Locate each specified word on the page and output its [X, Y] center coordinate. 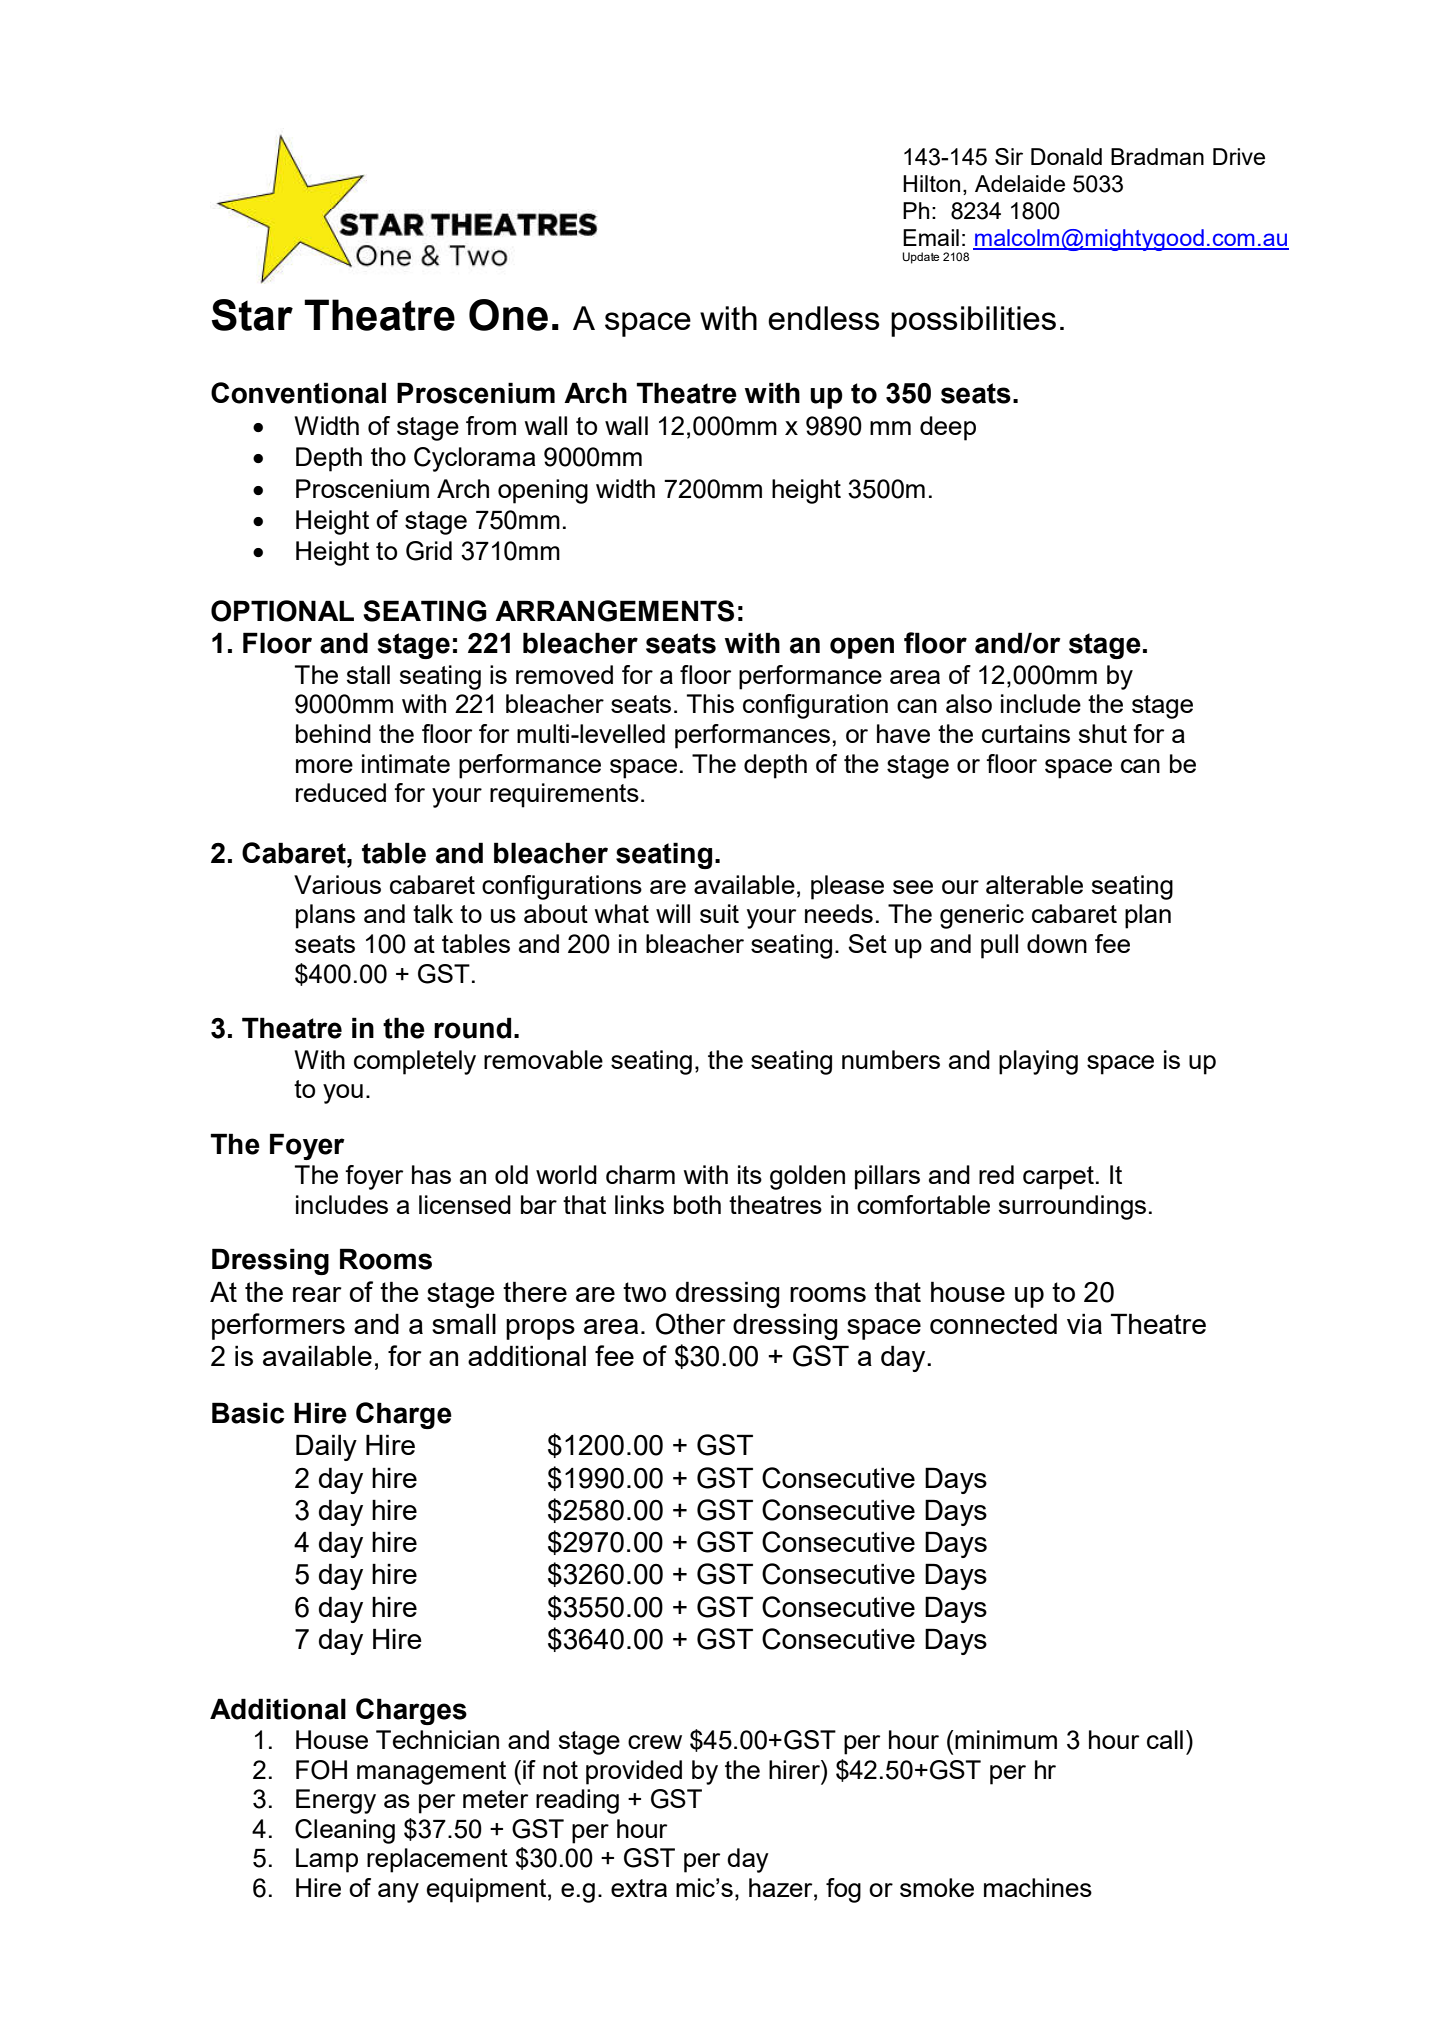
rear [317, 1294]
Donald [1066, 156]
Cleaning [345, 1831]
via [1084, 1323]
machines [1038, 1887]
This [710, 703]
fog [843, 1890]
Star [252, 315]
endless [824, 318]
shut [1103, 733]
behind [333, 733]
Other [691, 1324]
